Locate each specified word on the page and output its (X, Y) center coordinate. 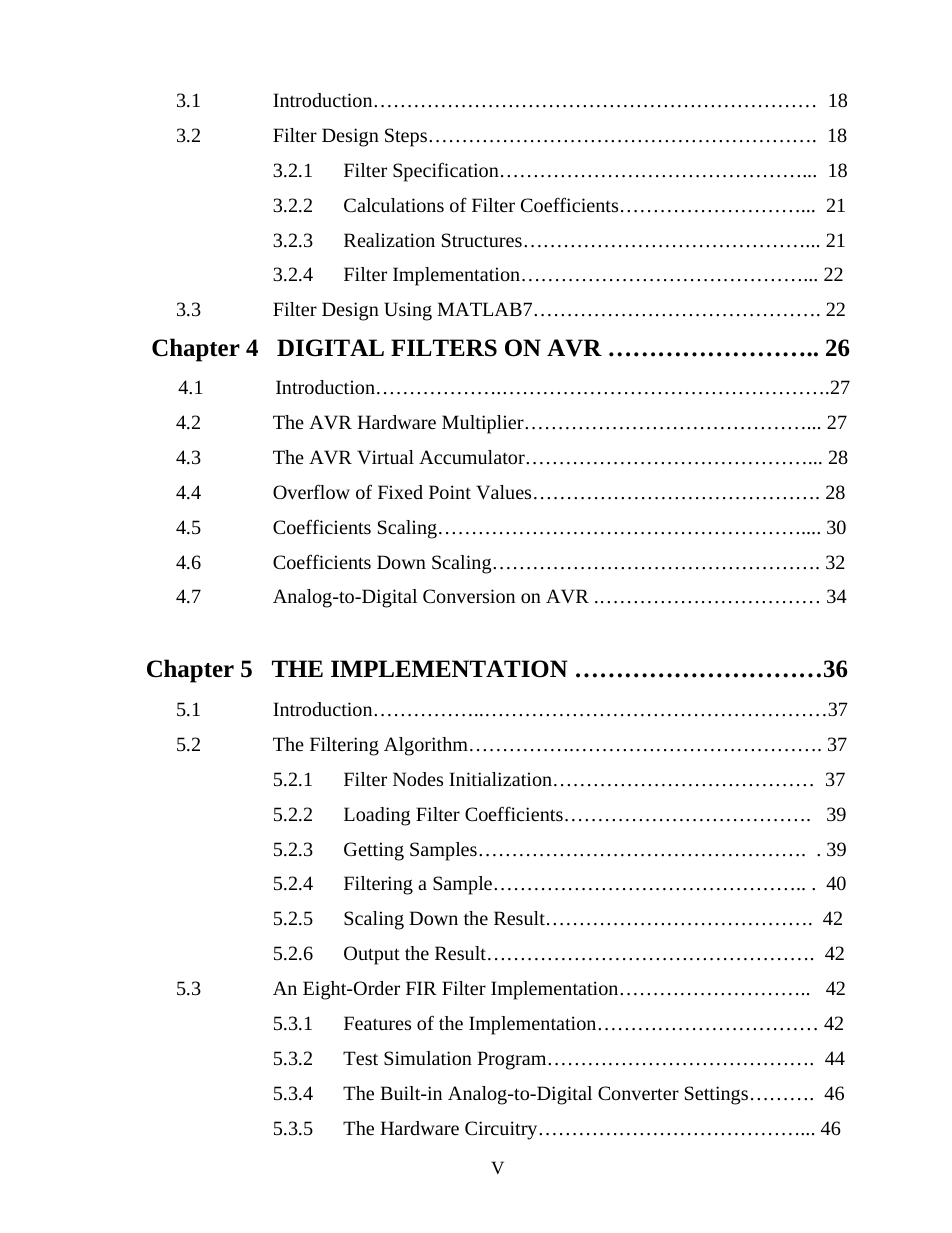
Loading (377, 816)
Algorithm (426, 746)
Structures (482, 240)
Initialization (500, 779)
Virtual (385, 457)
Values (503, 492)
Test (360, 1058)
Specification (446, 172)
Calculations (394, 205)
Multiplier (484, 424)
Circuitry (502, 1130)
